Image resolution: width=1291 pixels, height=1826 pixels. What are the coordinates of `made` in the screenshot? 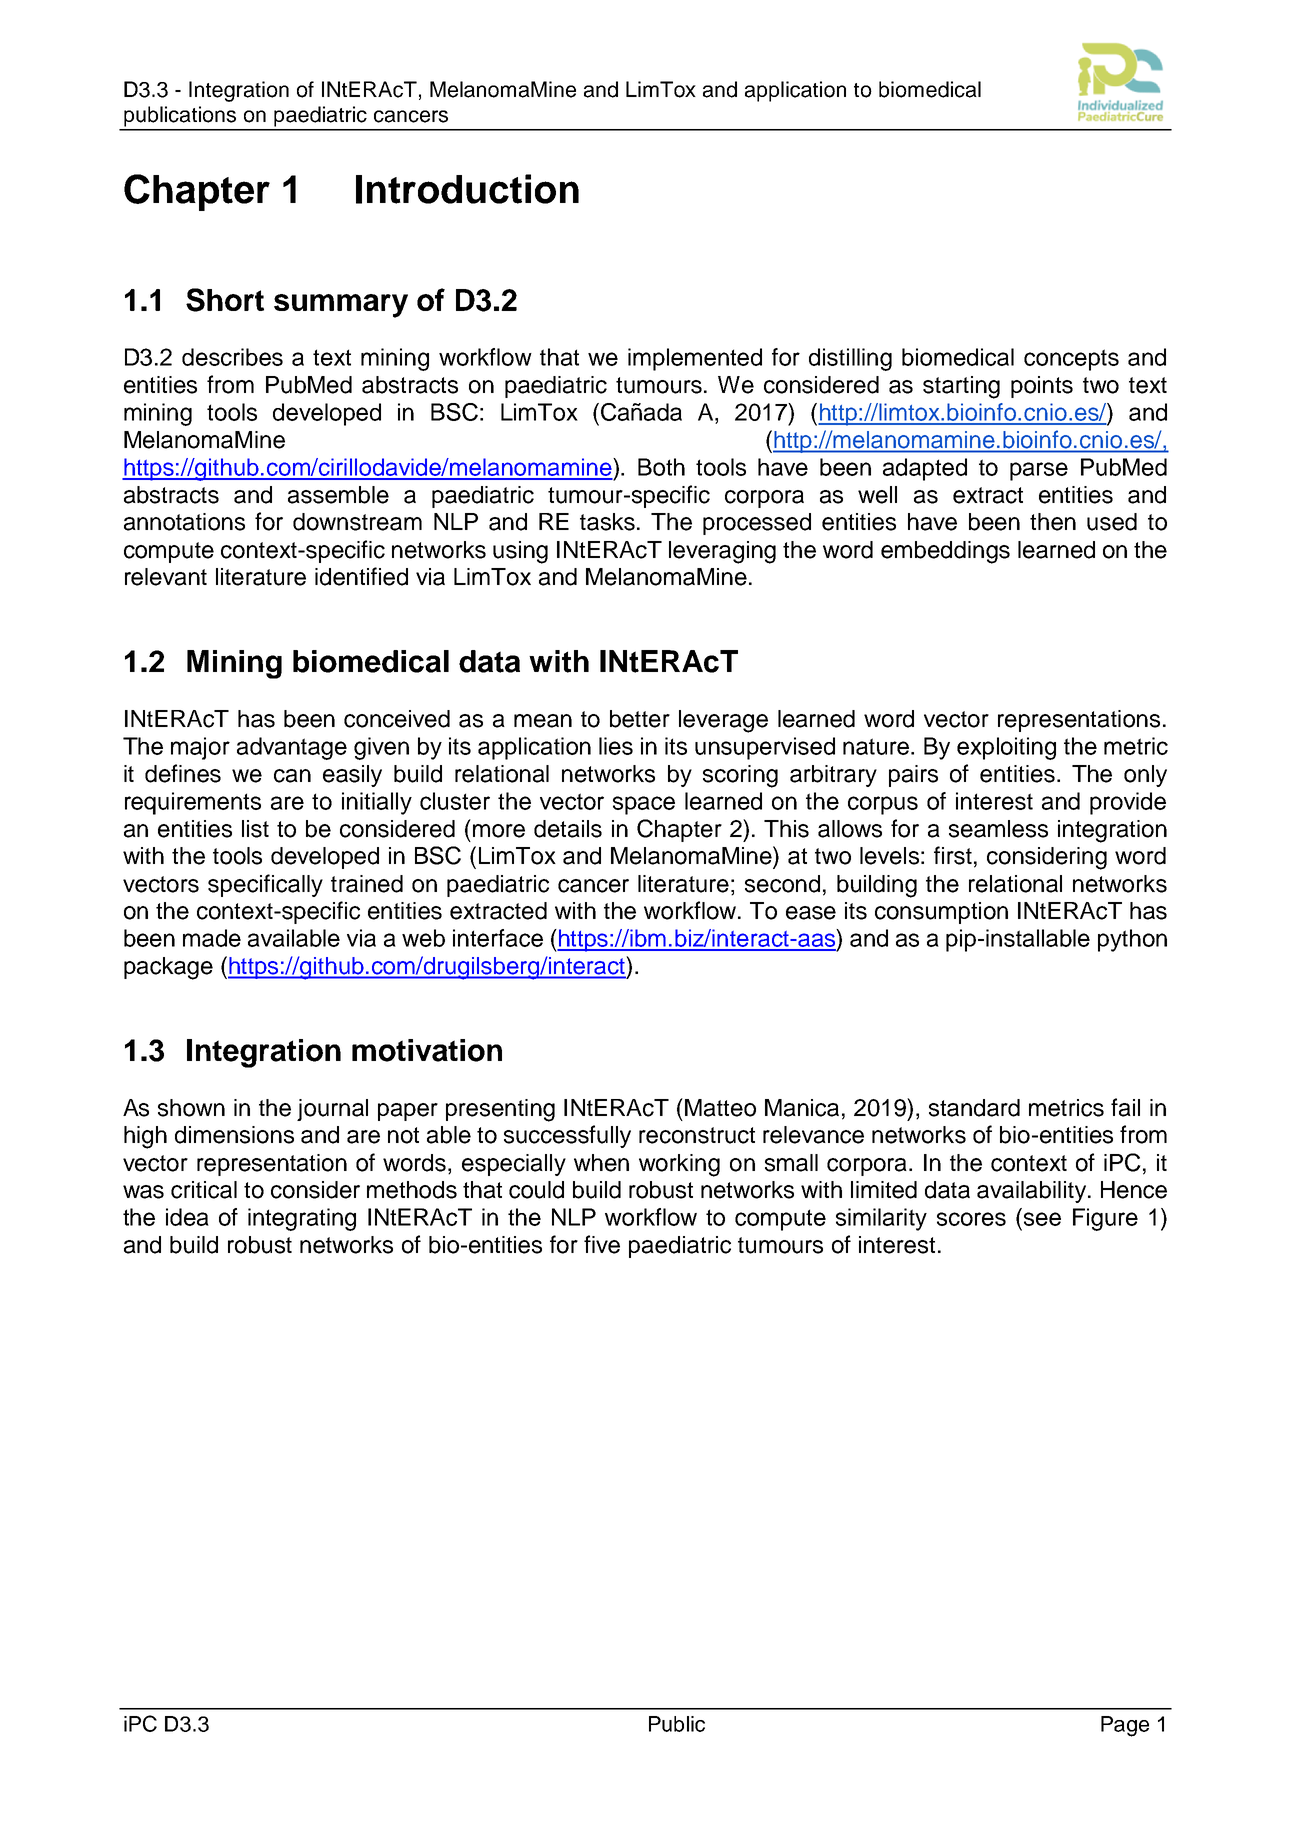 It's located at (212, 938).
